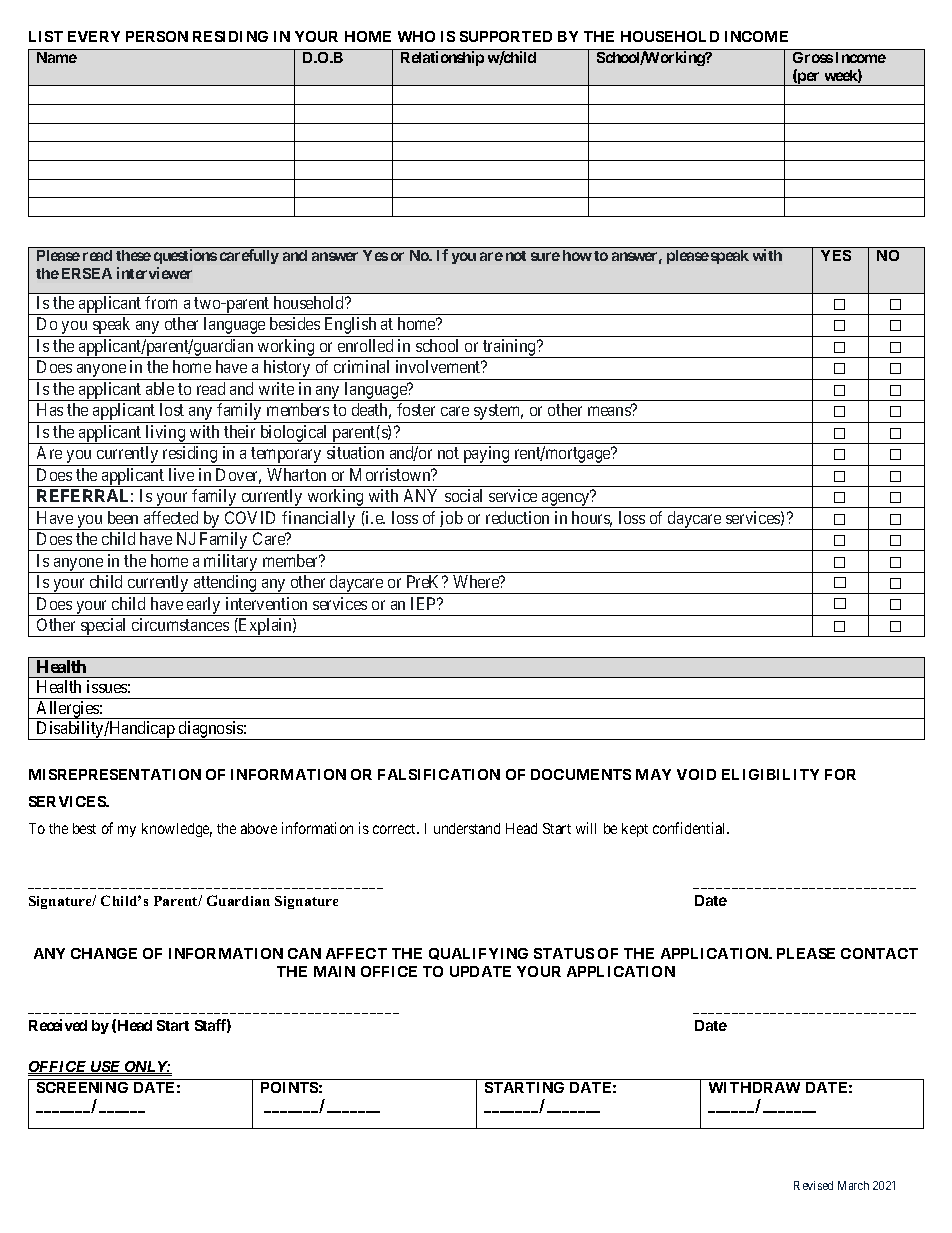  What do you see at coordinates (82, 1087) in the page?
I see `SCREENING` at bounding box center [82, 1087].
